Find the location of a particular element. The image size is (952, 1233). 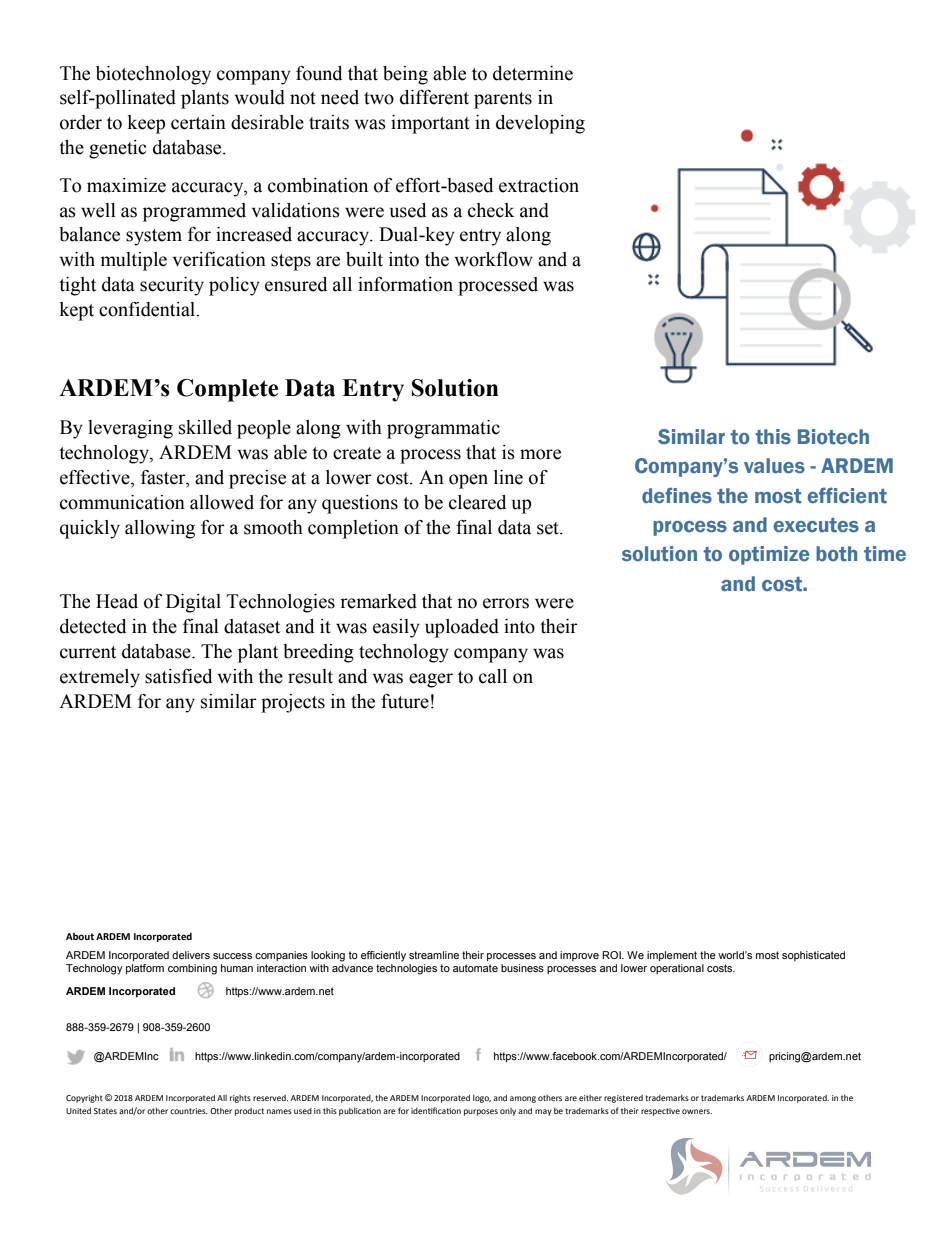

purposes is located at coordinates (481, 1112).
